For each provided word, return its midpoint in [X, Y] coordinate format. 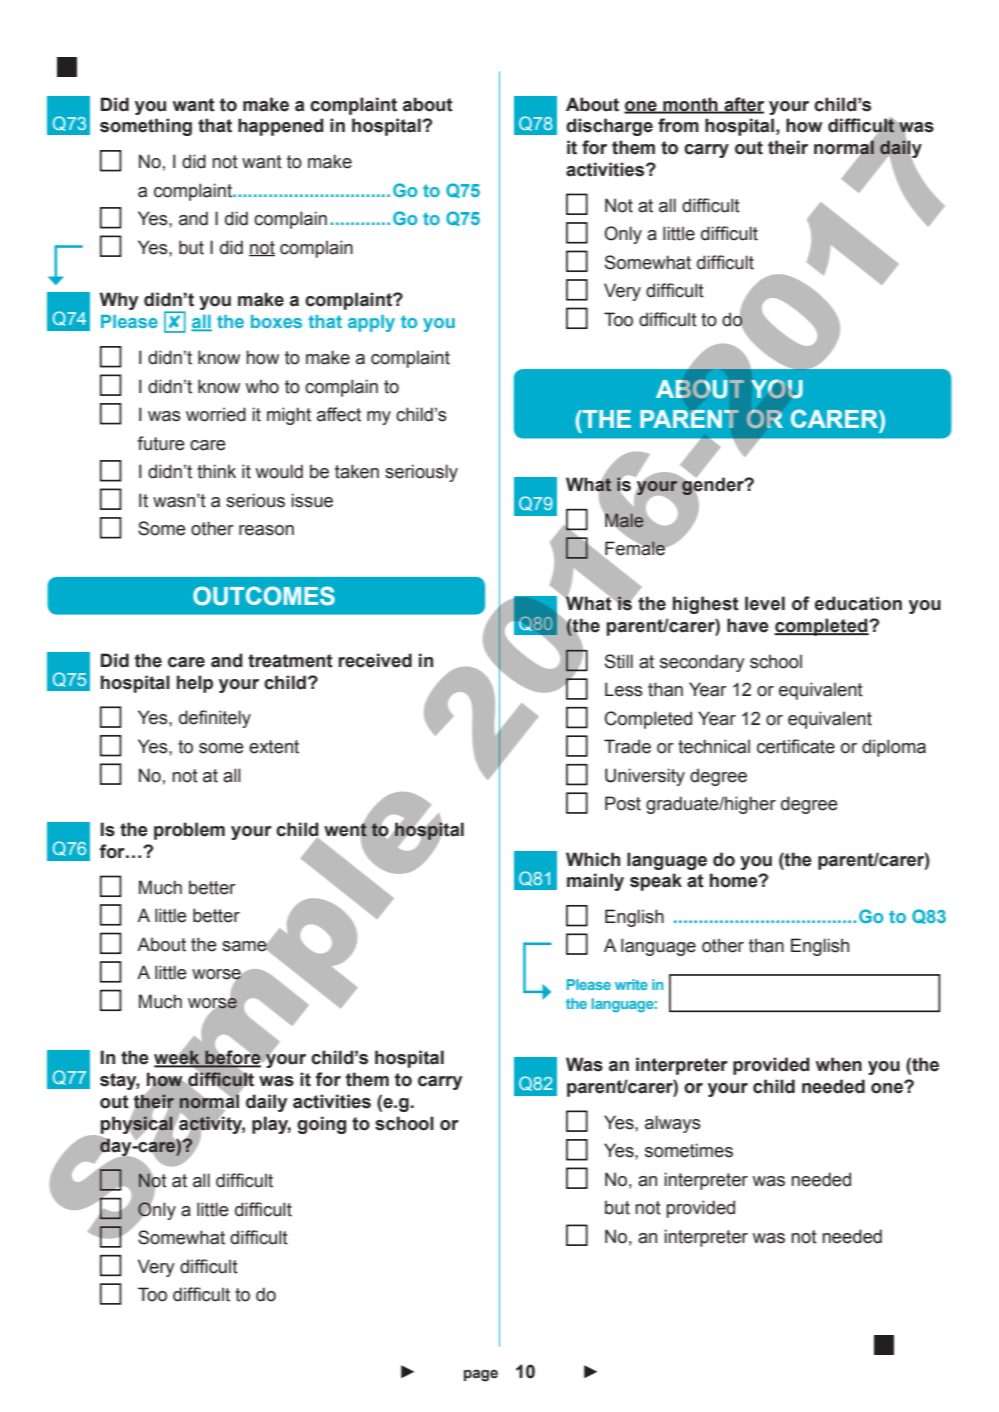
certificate [796, 746]
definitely [215, 719]
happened [281, 127]
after [743, 105]
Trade [627, 746]
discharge [609, 127]
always [673, 1124]
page [481, 1375]
